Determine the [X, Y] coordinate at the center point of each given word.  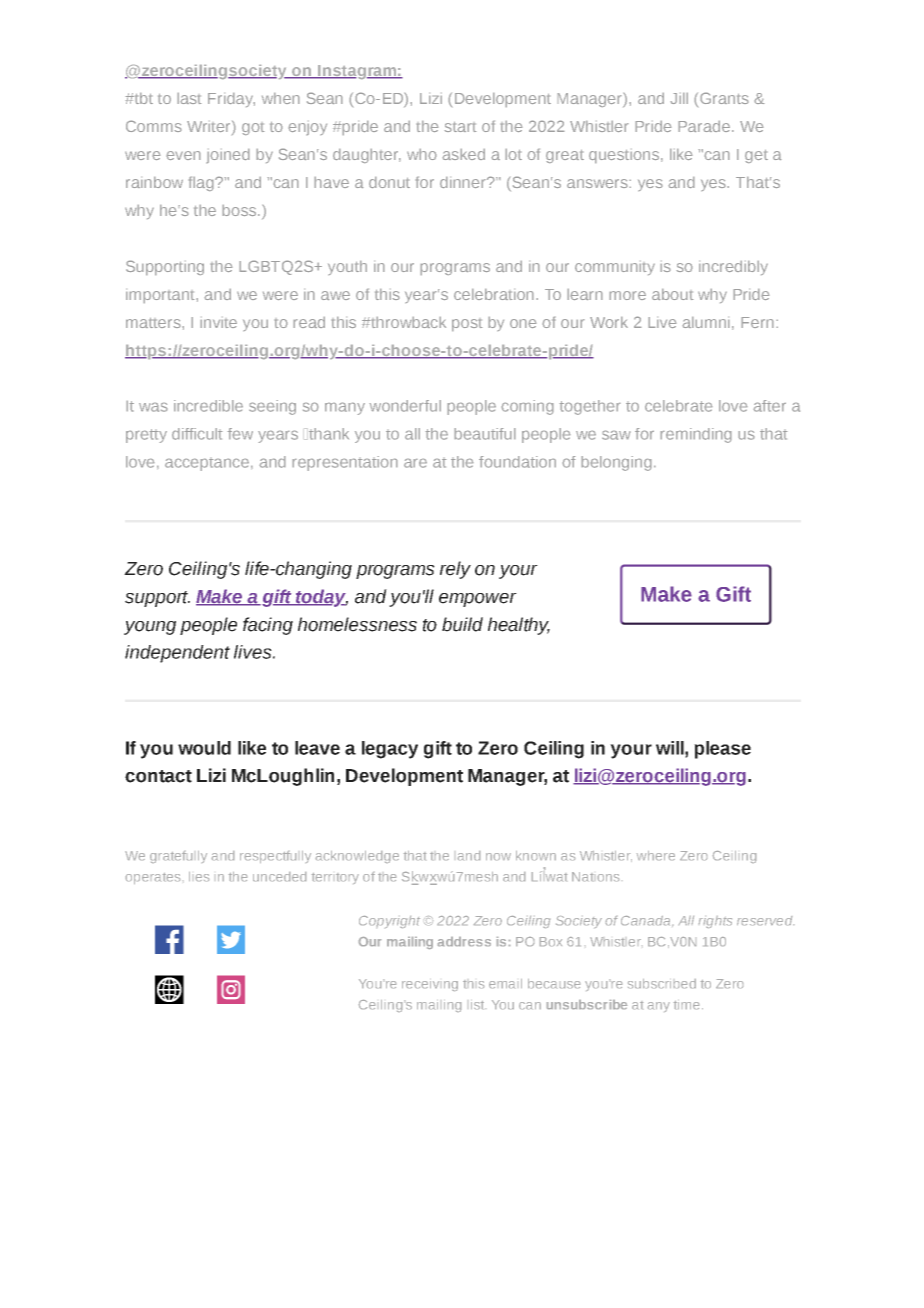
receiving [430, 986]
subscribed [662, 983]
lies [199, 876]
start [460, 127]
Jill [679, 98]
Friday [231, 100]
